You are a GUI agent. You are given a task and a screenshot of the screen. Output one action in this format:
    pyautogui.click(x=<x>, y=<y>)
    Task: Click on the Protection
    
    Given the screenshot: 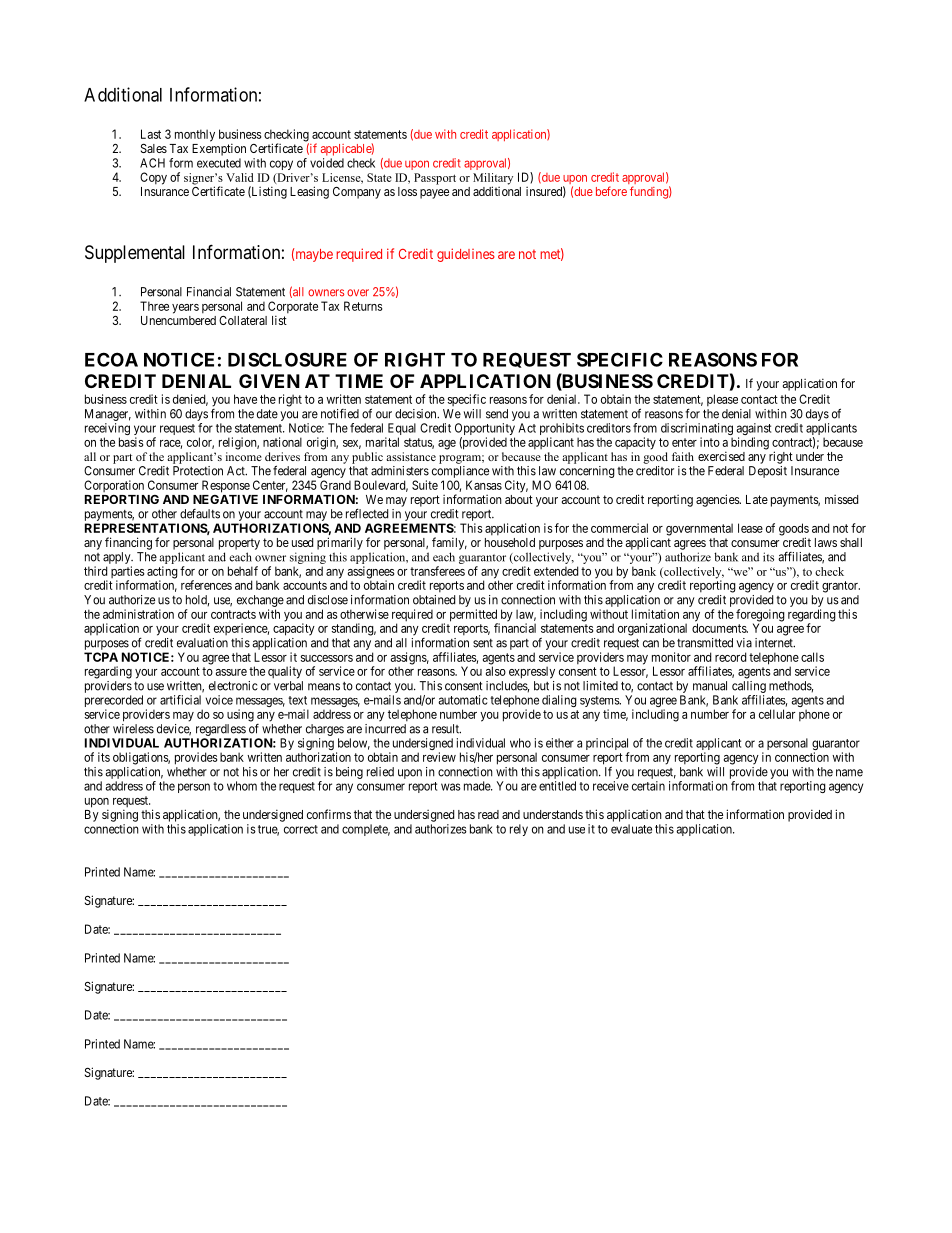 What is the action you would take?
    pyautogui.click(x=198, y=471)
